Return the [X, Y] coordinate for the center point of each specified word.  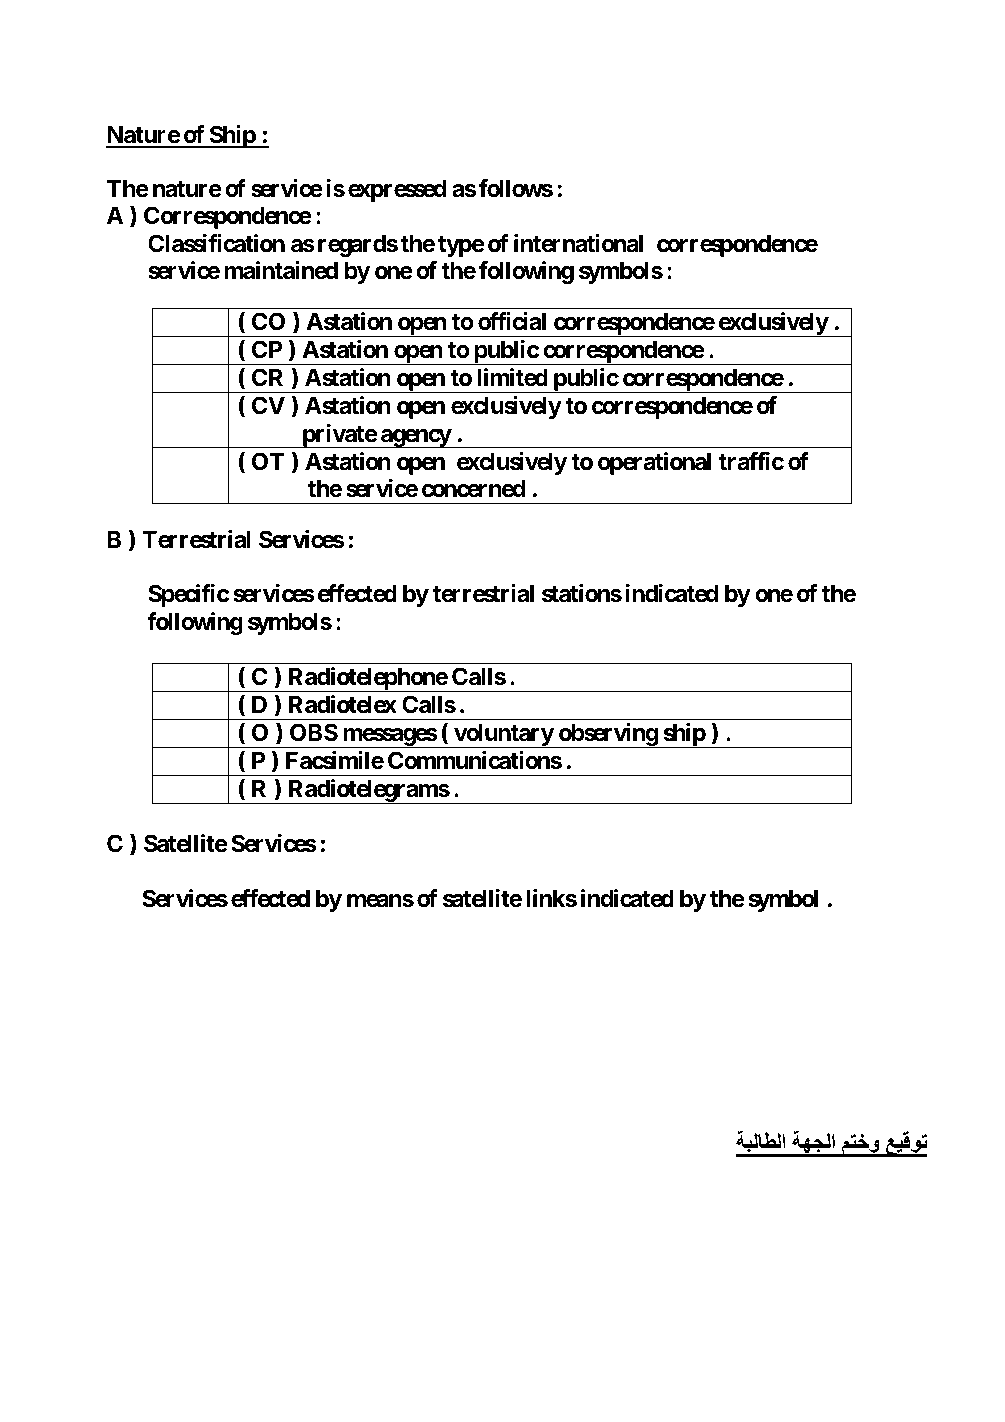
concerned [474, 488]
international [578, 243]
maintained [281, 270]
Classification [216, 243]
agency [415, 438]
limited [512, 377]
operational [654, 463]
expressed [397, 190]
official [512, 321]
